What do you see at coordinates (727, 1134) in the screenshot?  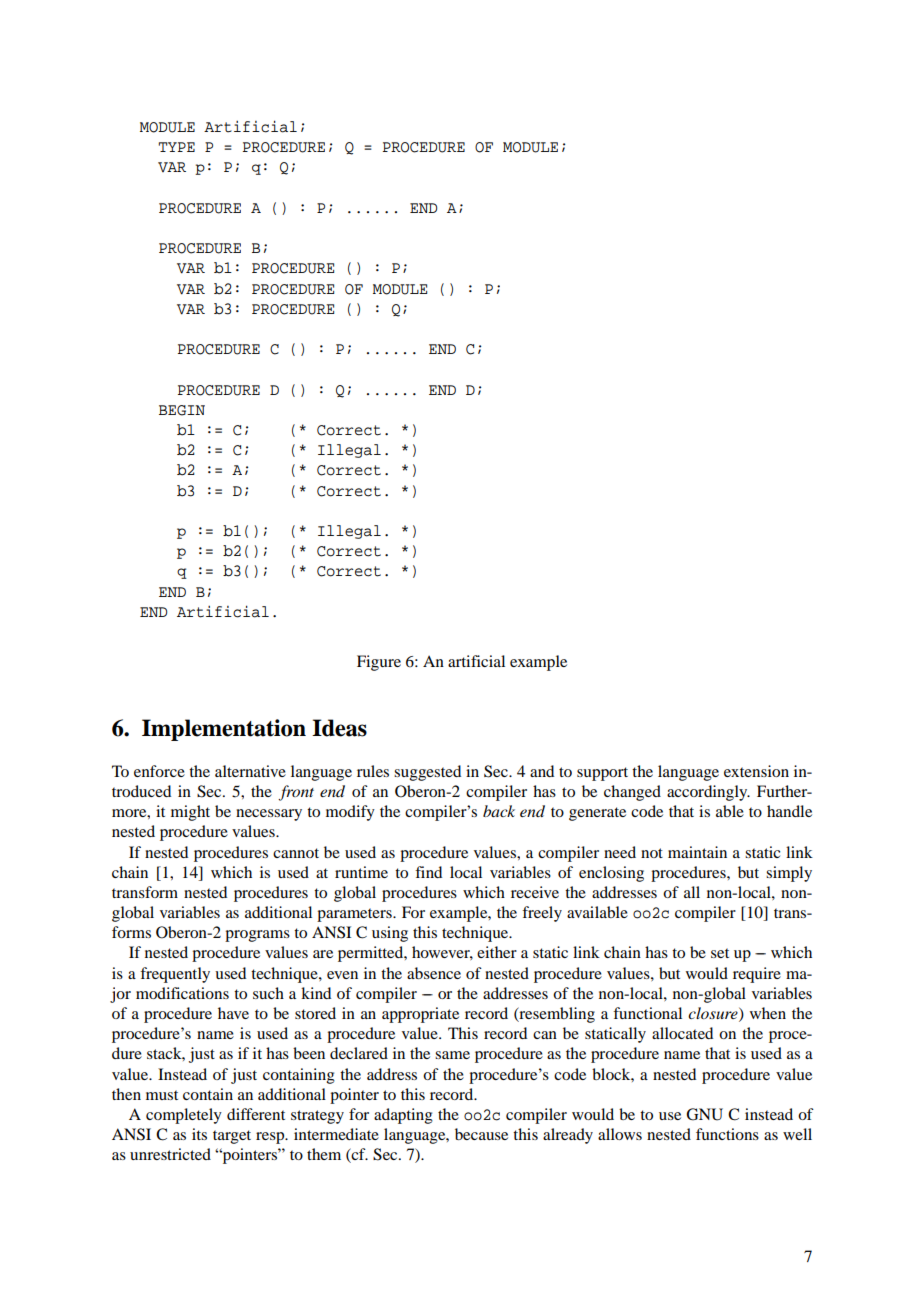 I see `functions` at bounding box center [727, 1134].
